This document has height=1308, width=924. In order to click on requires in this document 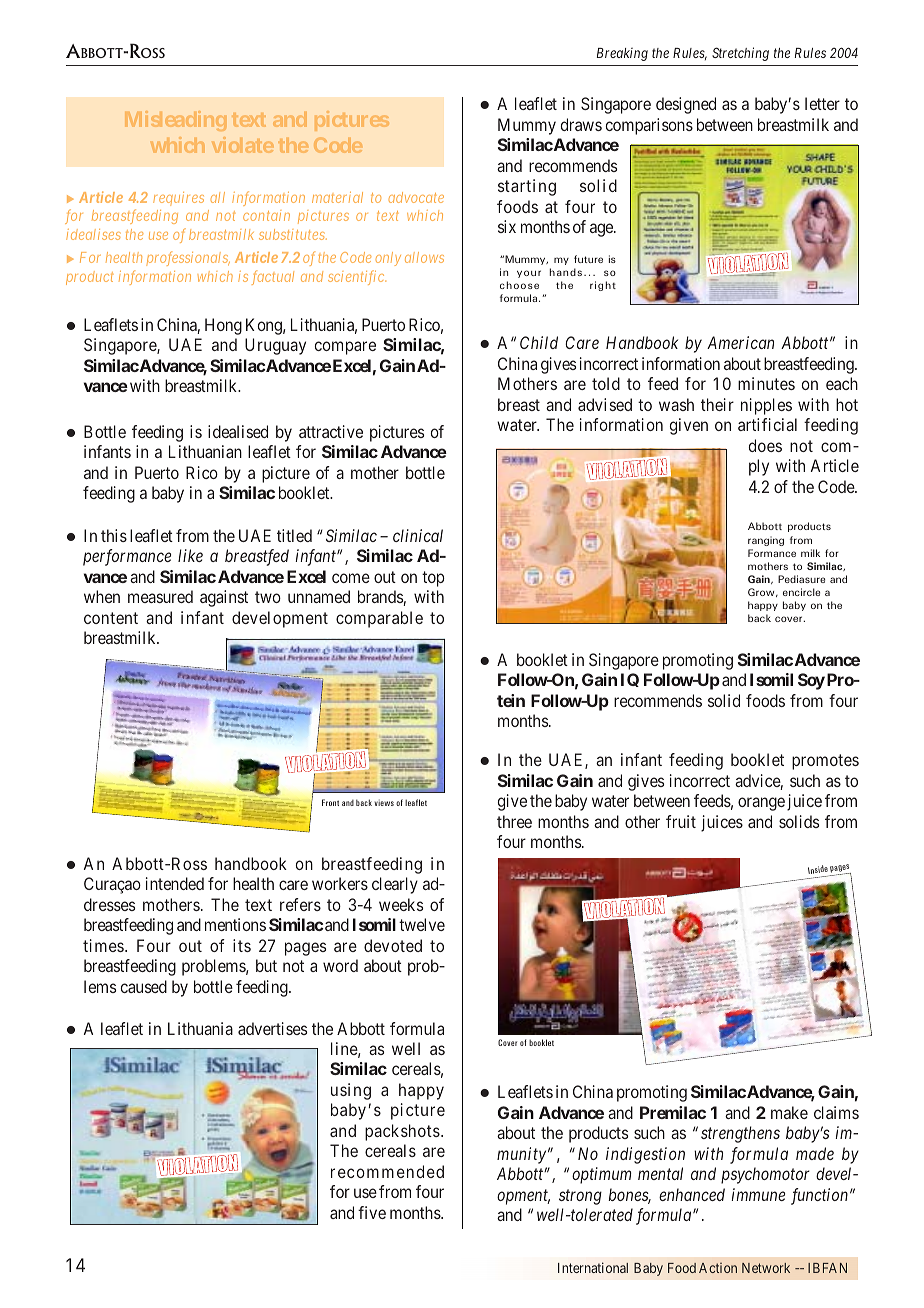, I will do `click(178, 199)`.
